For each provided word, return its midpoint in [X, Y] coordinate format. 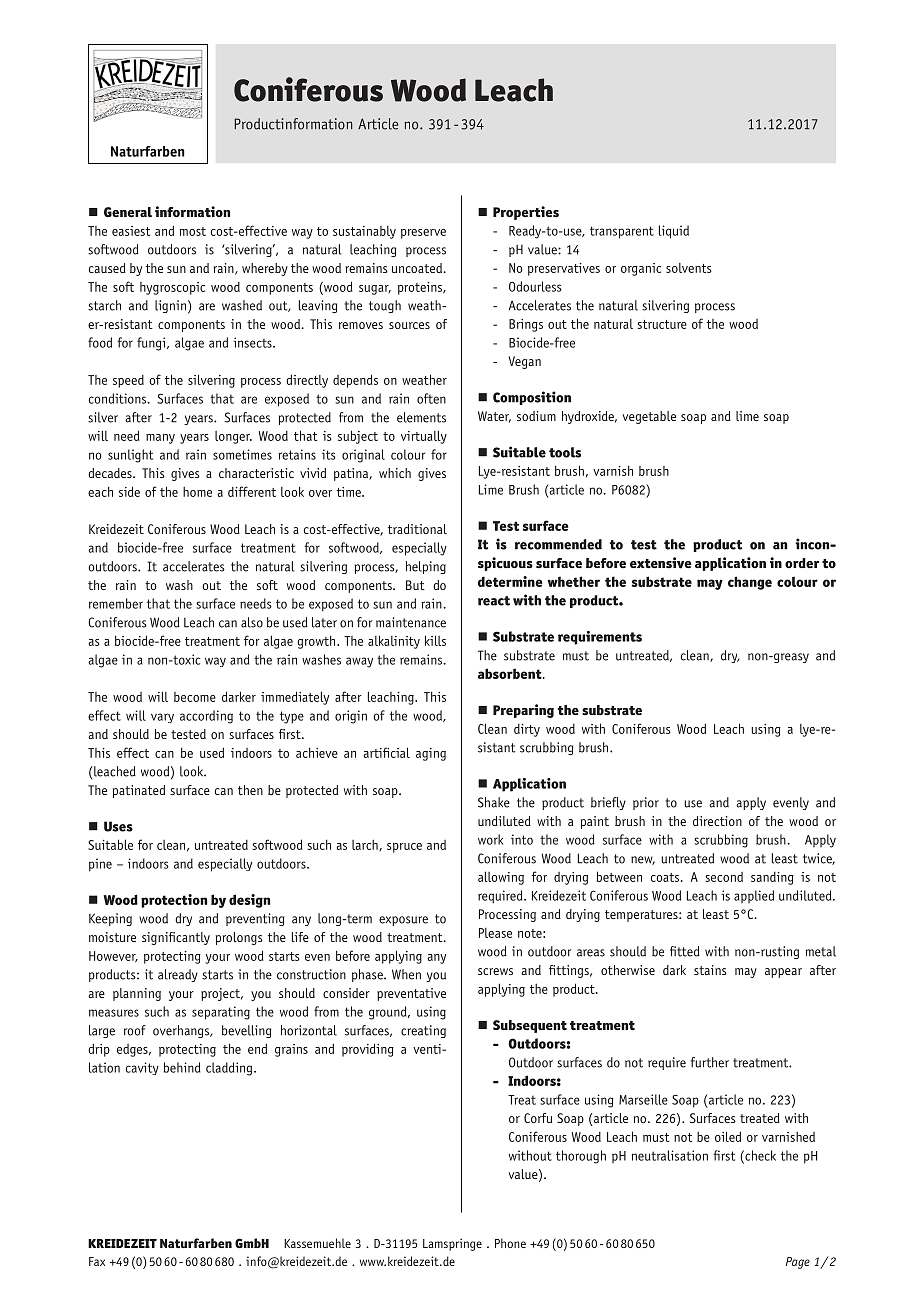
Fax [97, 1261]
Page [798, 1263]
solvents [689, 268]
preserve [423, 234]
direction [717, 821]
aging [431, 754]
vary [162, 718]
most [193, 231]
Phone [510, 1243]
